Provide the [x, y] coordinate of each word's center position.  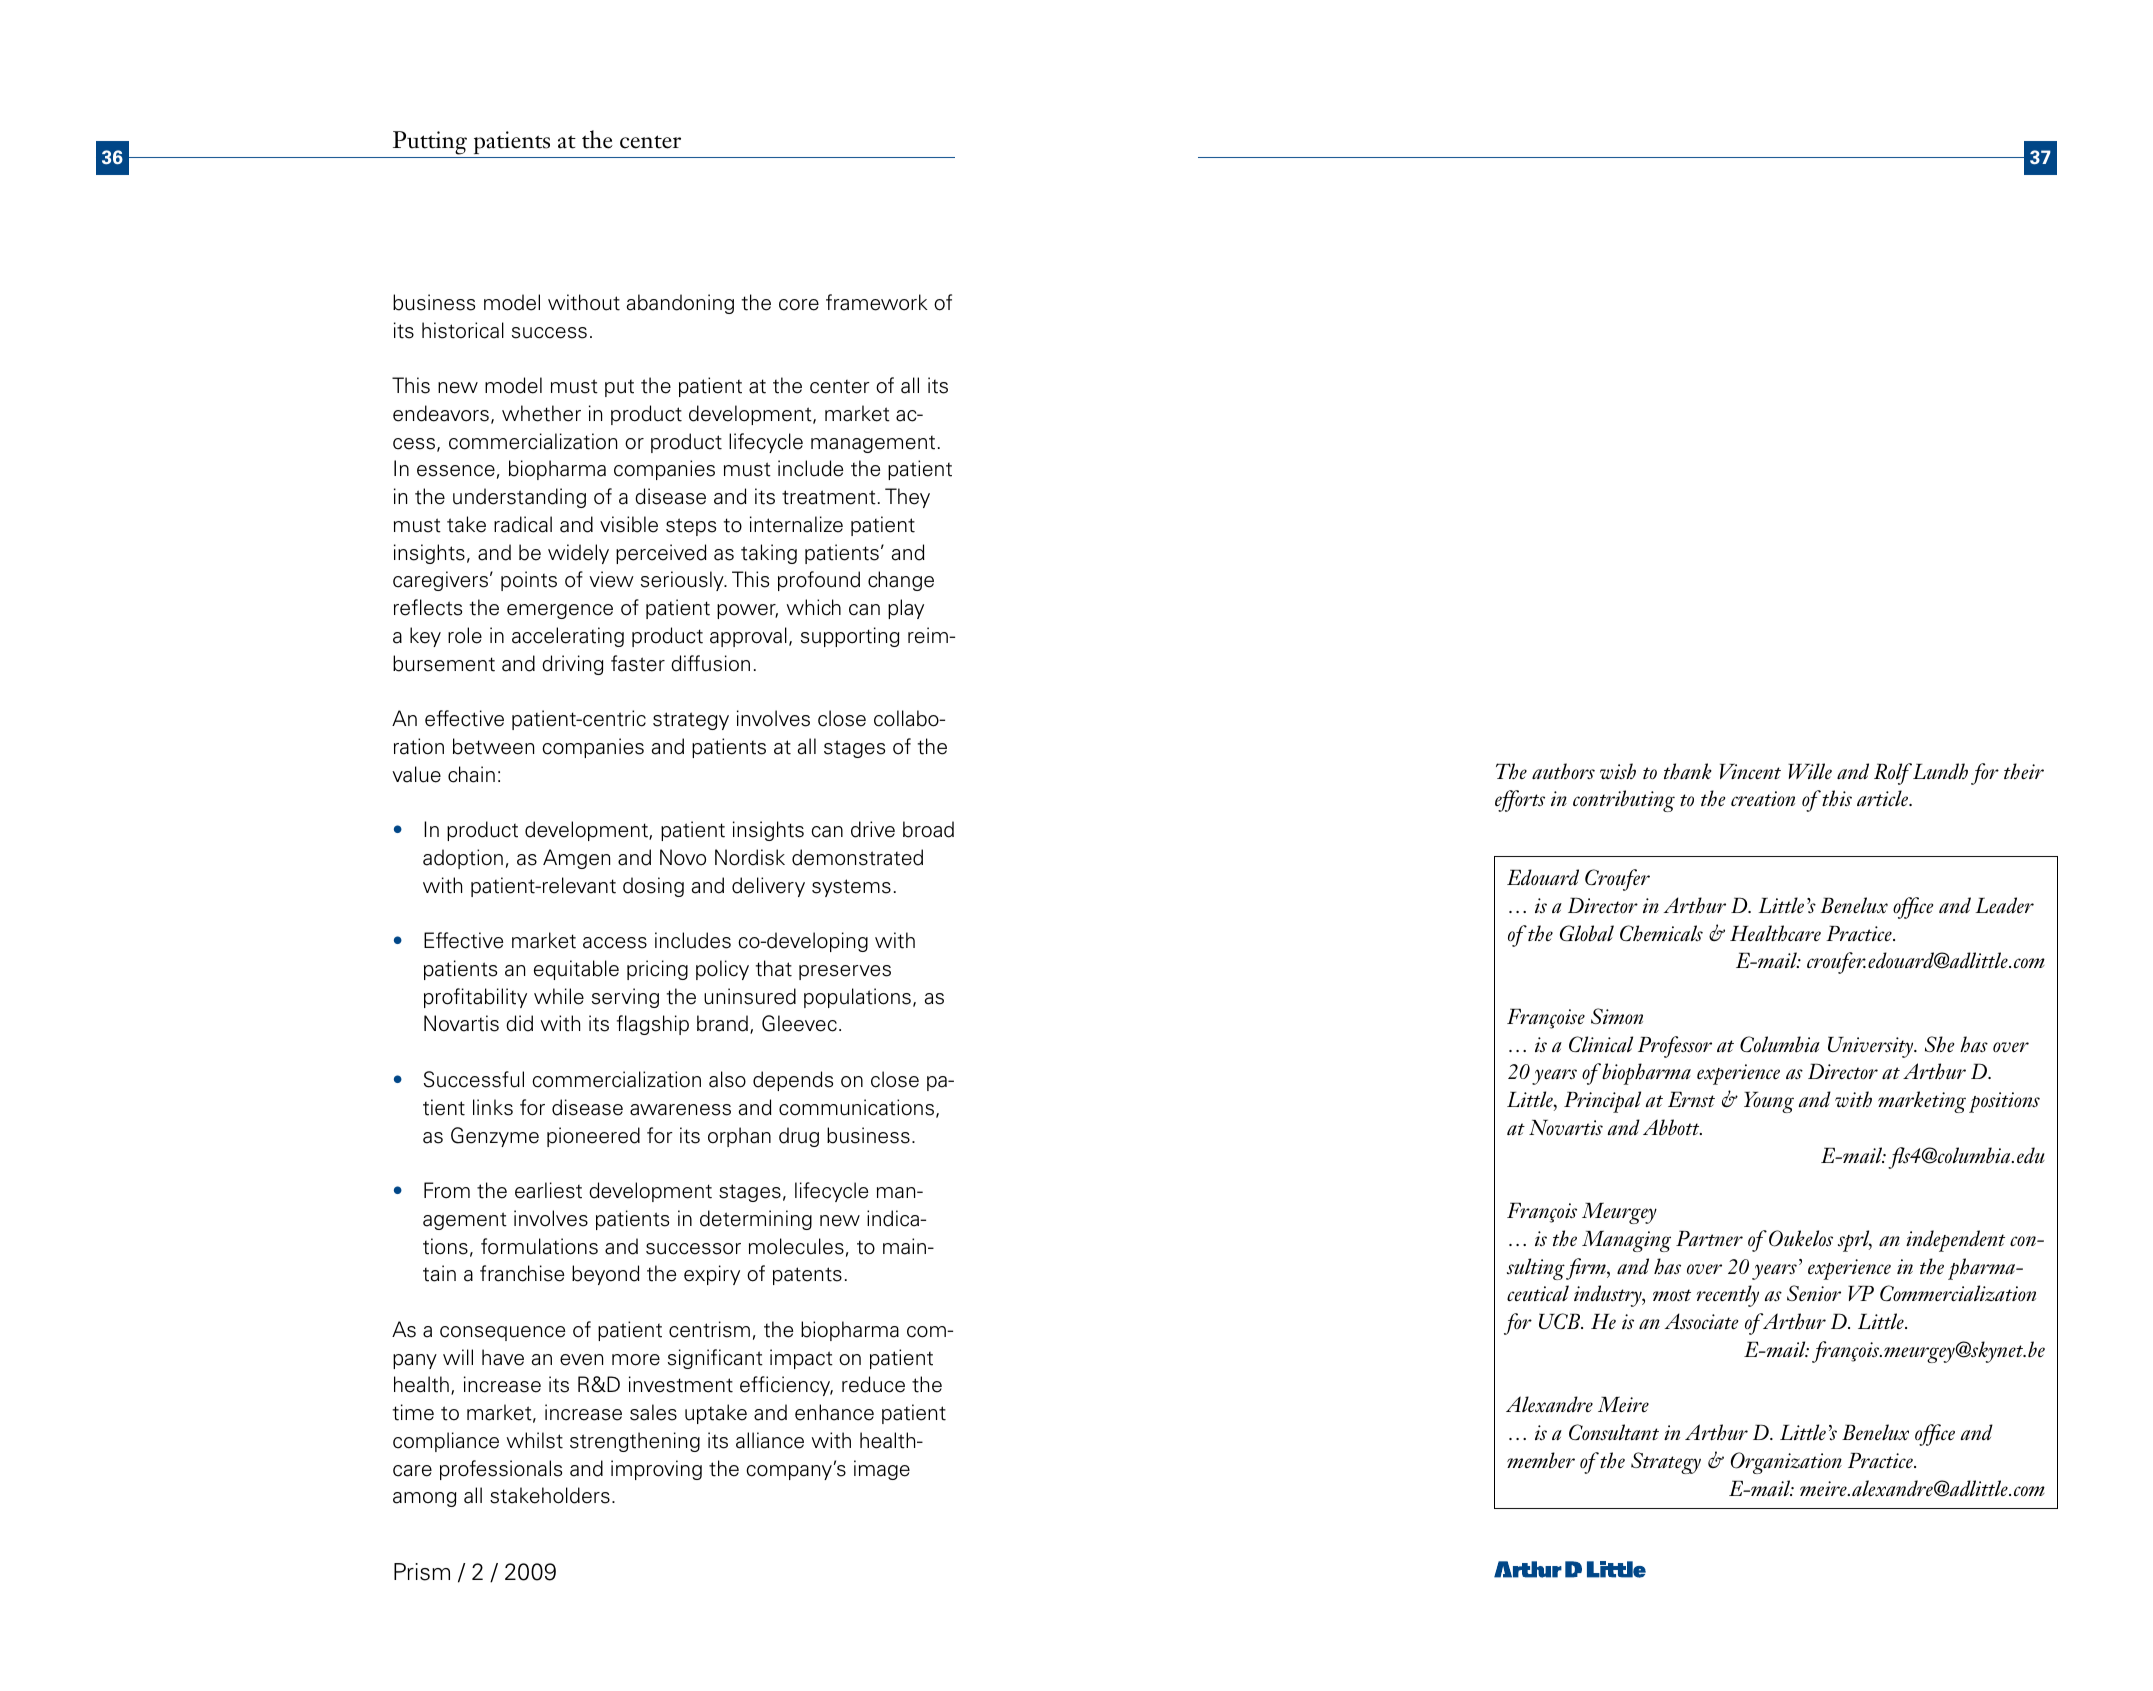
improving [656, 1470]
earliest [548, 1190]
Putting [430, 143]
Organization [1786, 1463]
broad [928, 829]
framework [877, 302]
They [907, 498]
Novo [683, 857]
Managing [1626, 1241]
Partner [1709, 1238]
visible [629, 524]
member [1541, 1460]
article [1884, 798]
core [799, 305]
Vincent [1750, 771]
